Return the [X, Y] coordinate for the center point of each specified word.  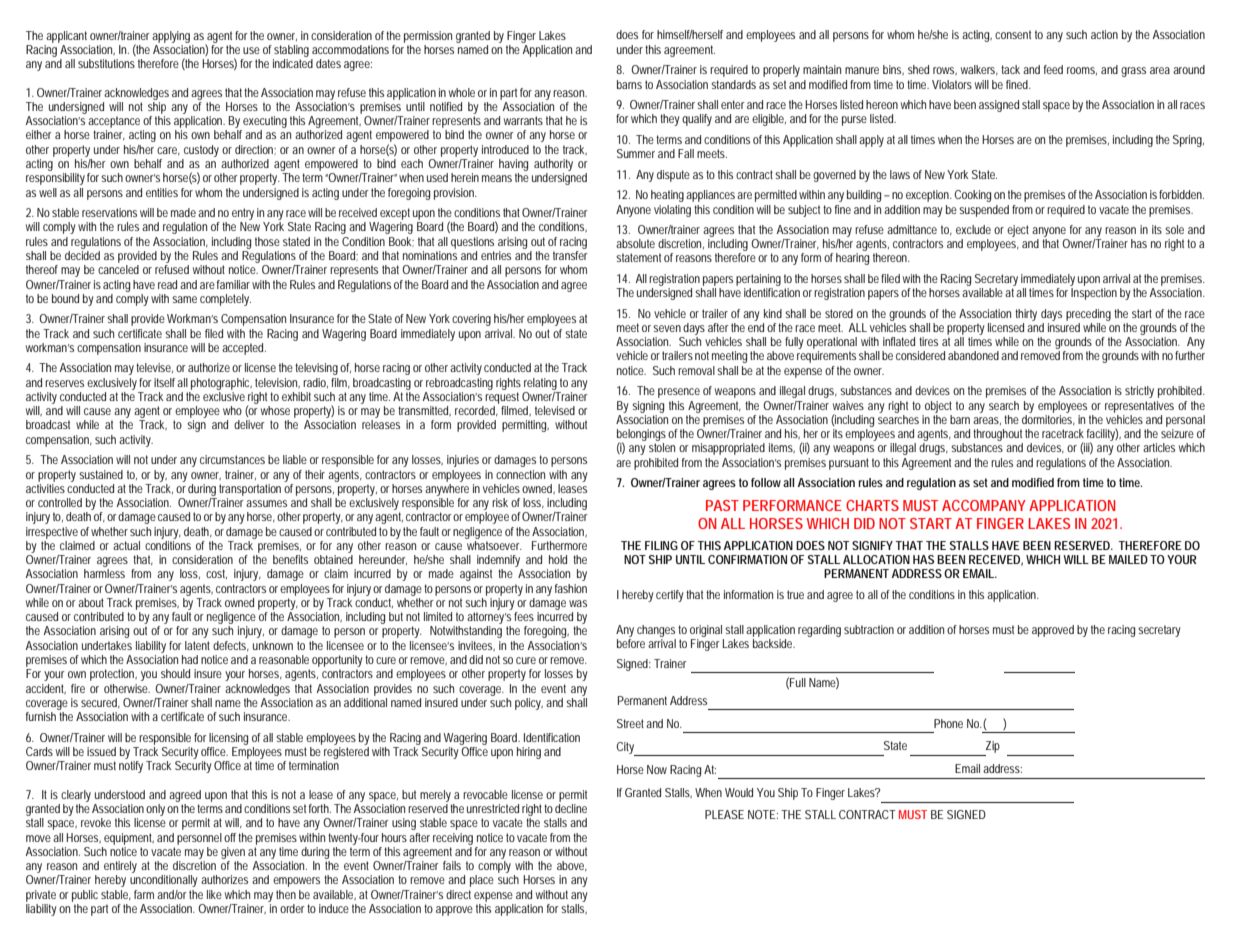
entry [243, 214]
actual [126, 545]
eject [1018, 231]
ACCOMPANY [984, 505]
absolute [635, 243]
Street [630, 723]
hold [558, 559]
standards [733, 84]
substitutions [106, 63]
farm [144, 894]
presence [679, 393]
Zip [993, 747]
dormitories [1048, 418]
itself [164, 382]
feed [1053, 69]
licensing [228, 739]
